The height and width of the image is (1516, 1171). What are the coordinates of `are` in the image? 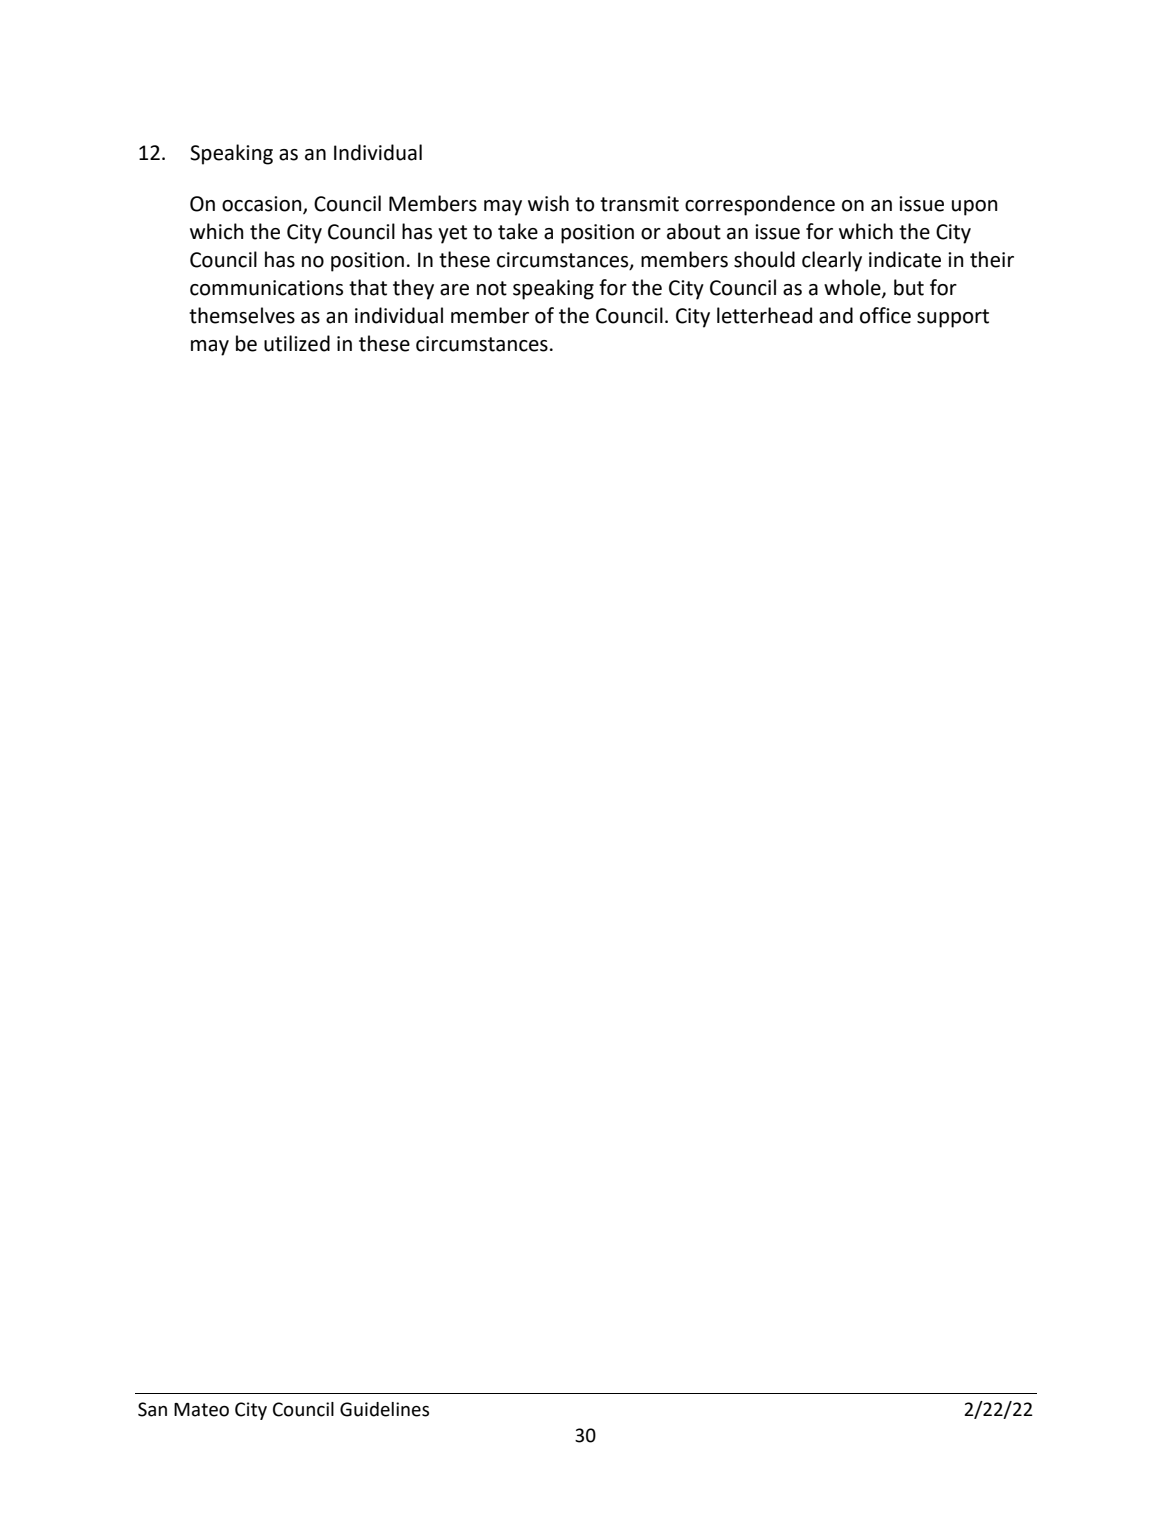 It's located at (454, 290).
